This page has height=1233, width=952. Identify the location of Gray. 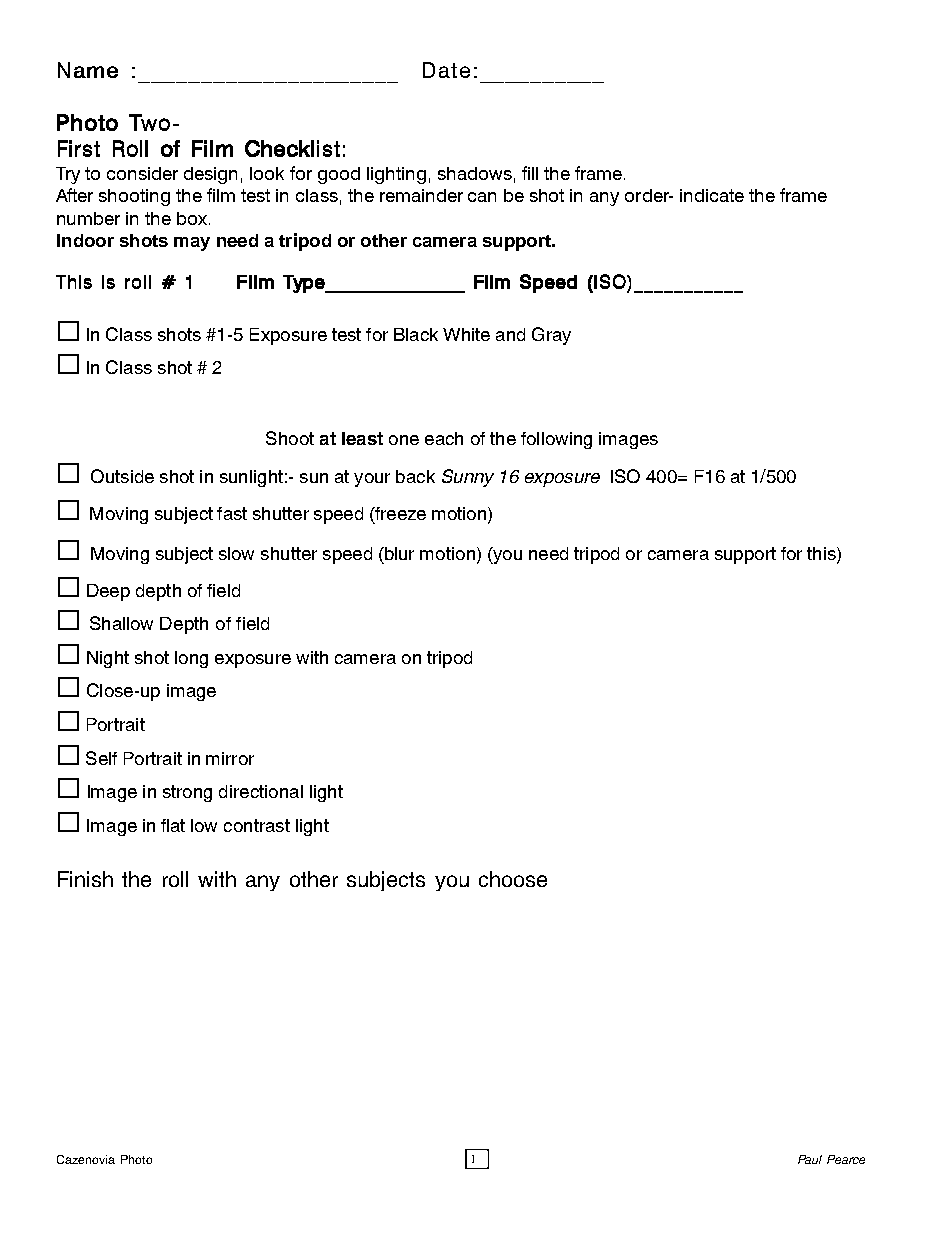
(551, 336).
